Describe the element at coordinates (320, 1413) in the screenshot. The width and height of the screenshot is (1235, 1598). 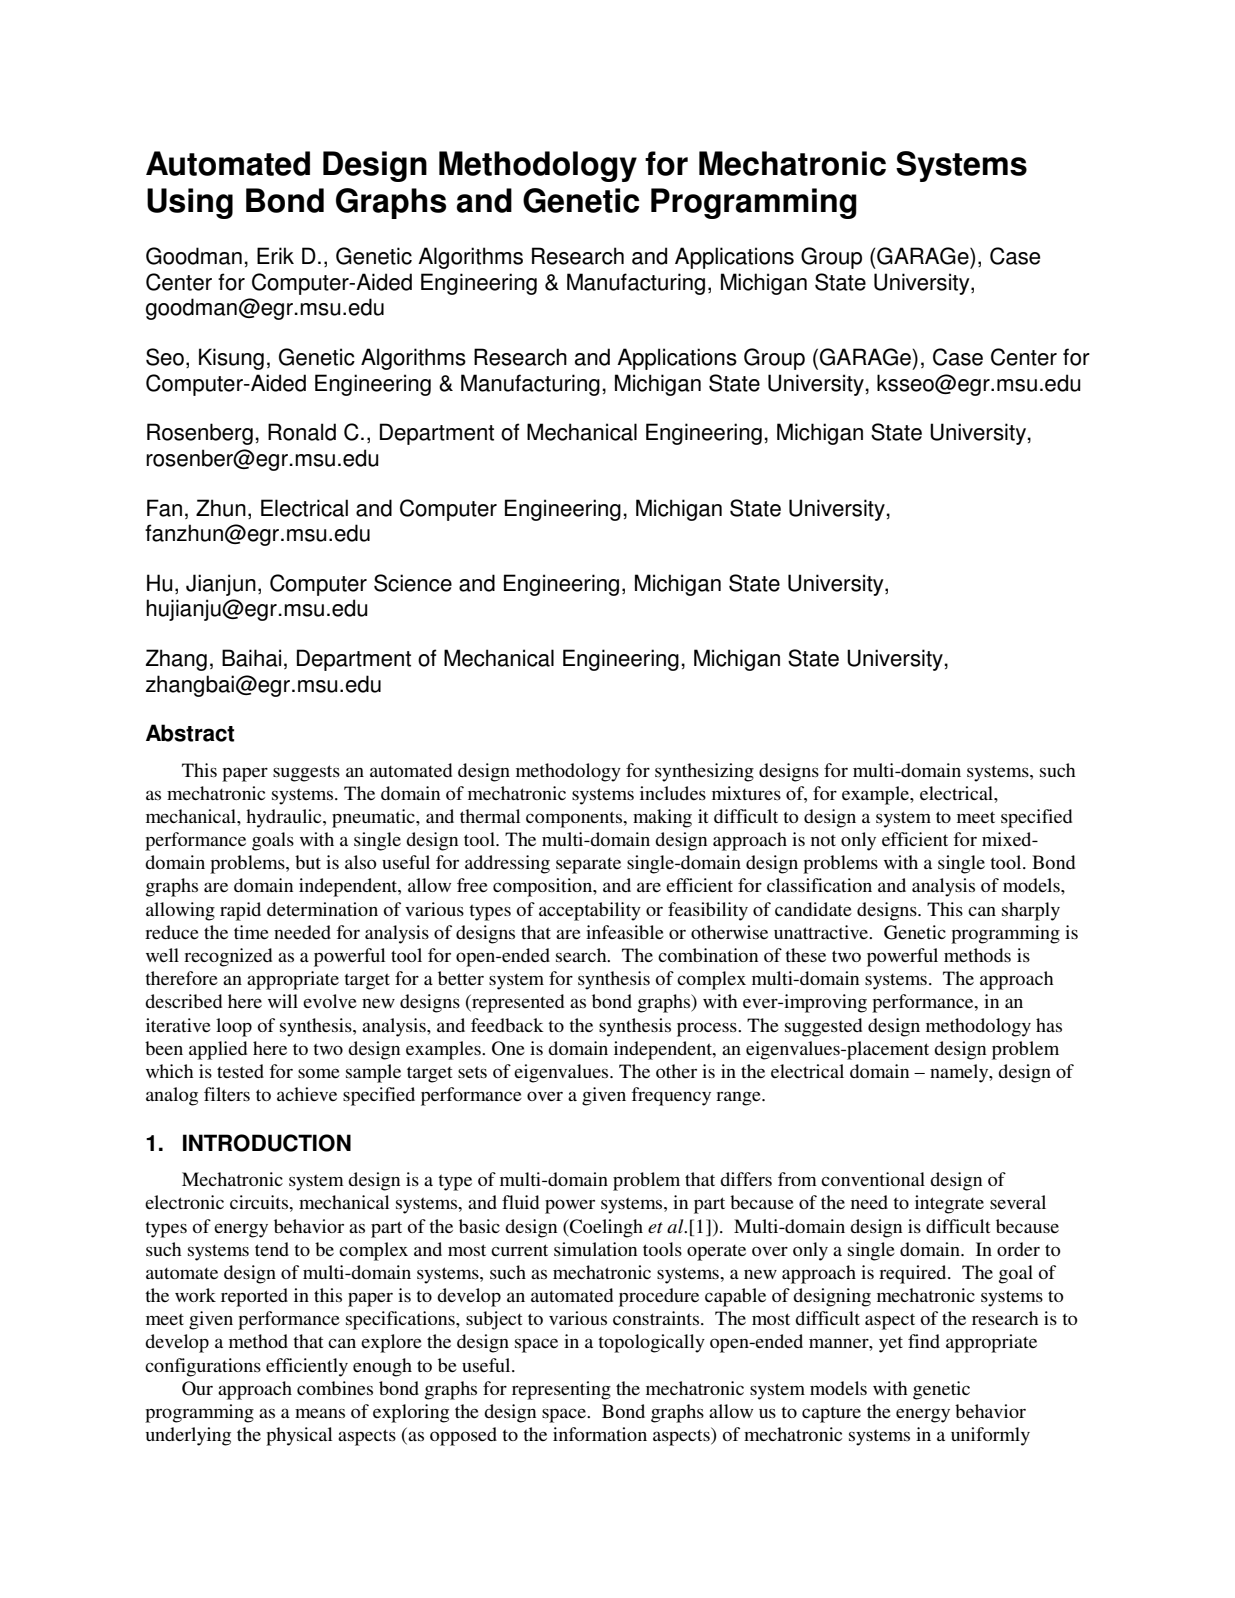
I see `means` at that location.
